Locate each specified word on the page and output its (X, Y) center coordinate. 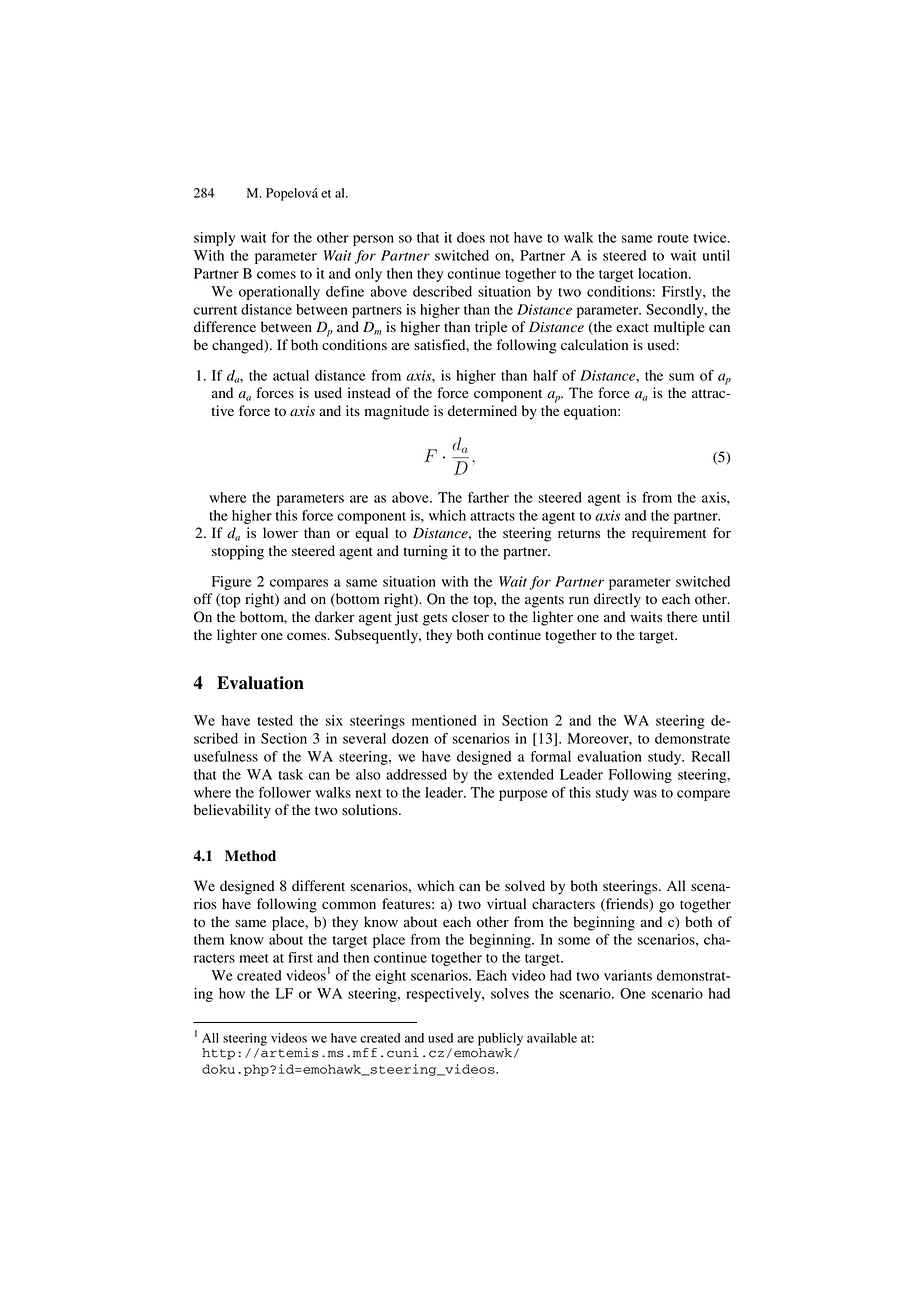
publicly (500, 1039)
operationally (279, 293)
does (471, 237)
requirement (669, 534)
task (290, 774)
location (664, 273)
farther (488, 497)
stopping (238, 552)
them (209, 939)
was (645, 794)
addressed (416, 774)
